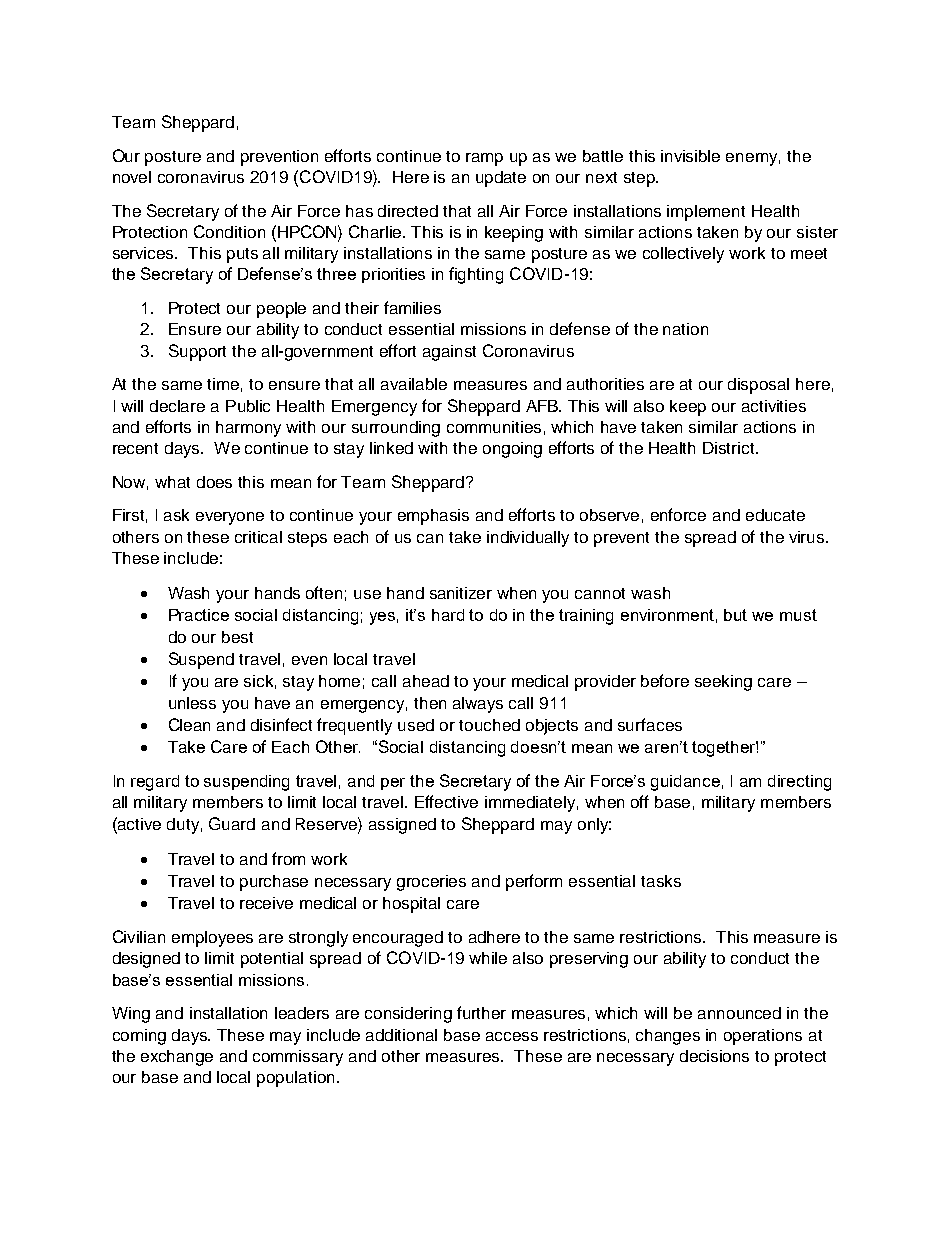 The height and width of the image is (1233, 952). What do you see at coordinates (501, 179) in the image?
I see `update` at bounding box center [501, 179].
